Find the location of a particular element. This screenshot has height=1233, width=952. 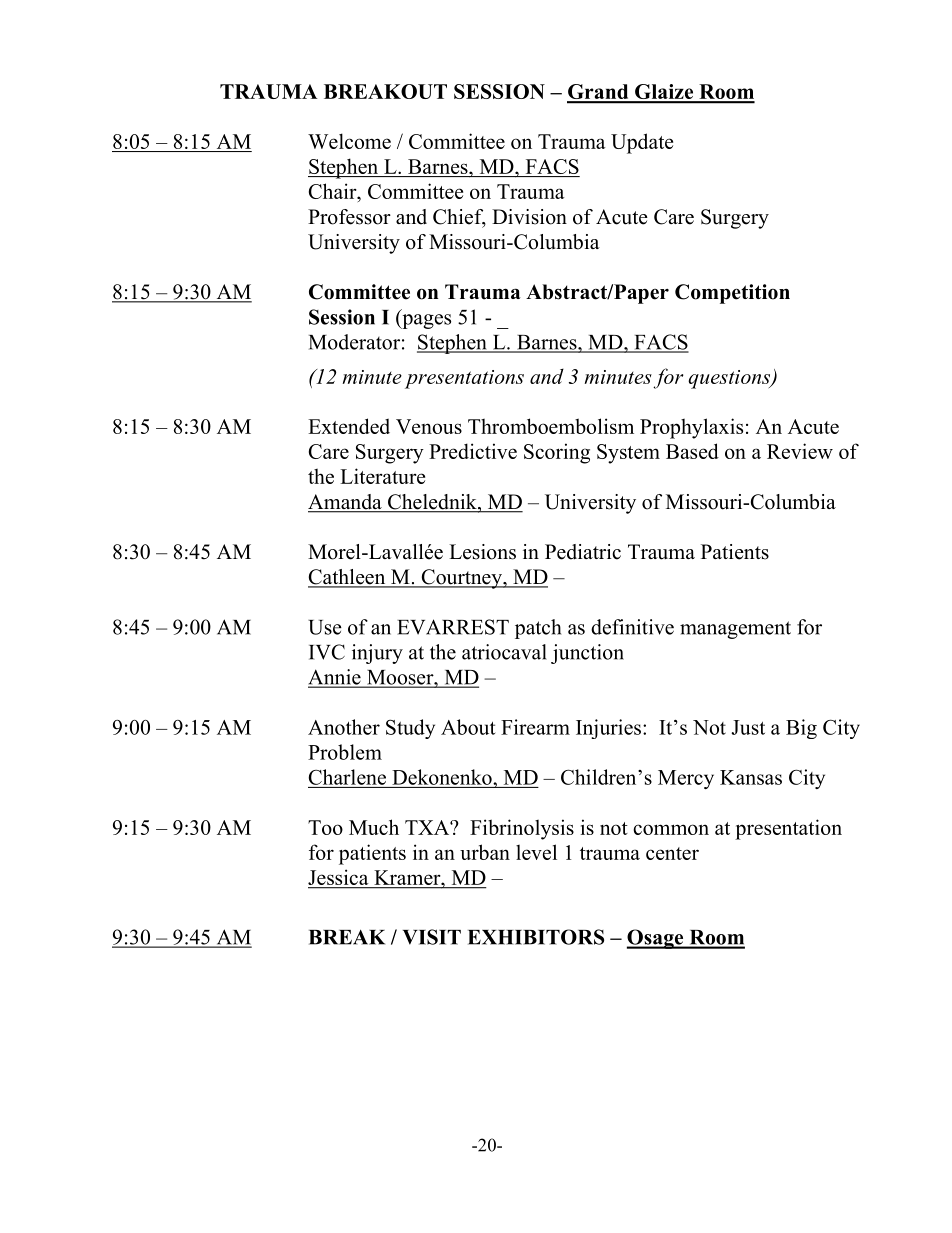

management is located at coordinates (735, 630).
